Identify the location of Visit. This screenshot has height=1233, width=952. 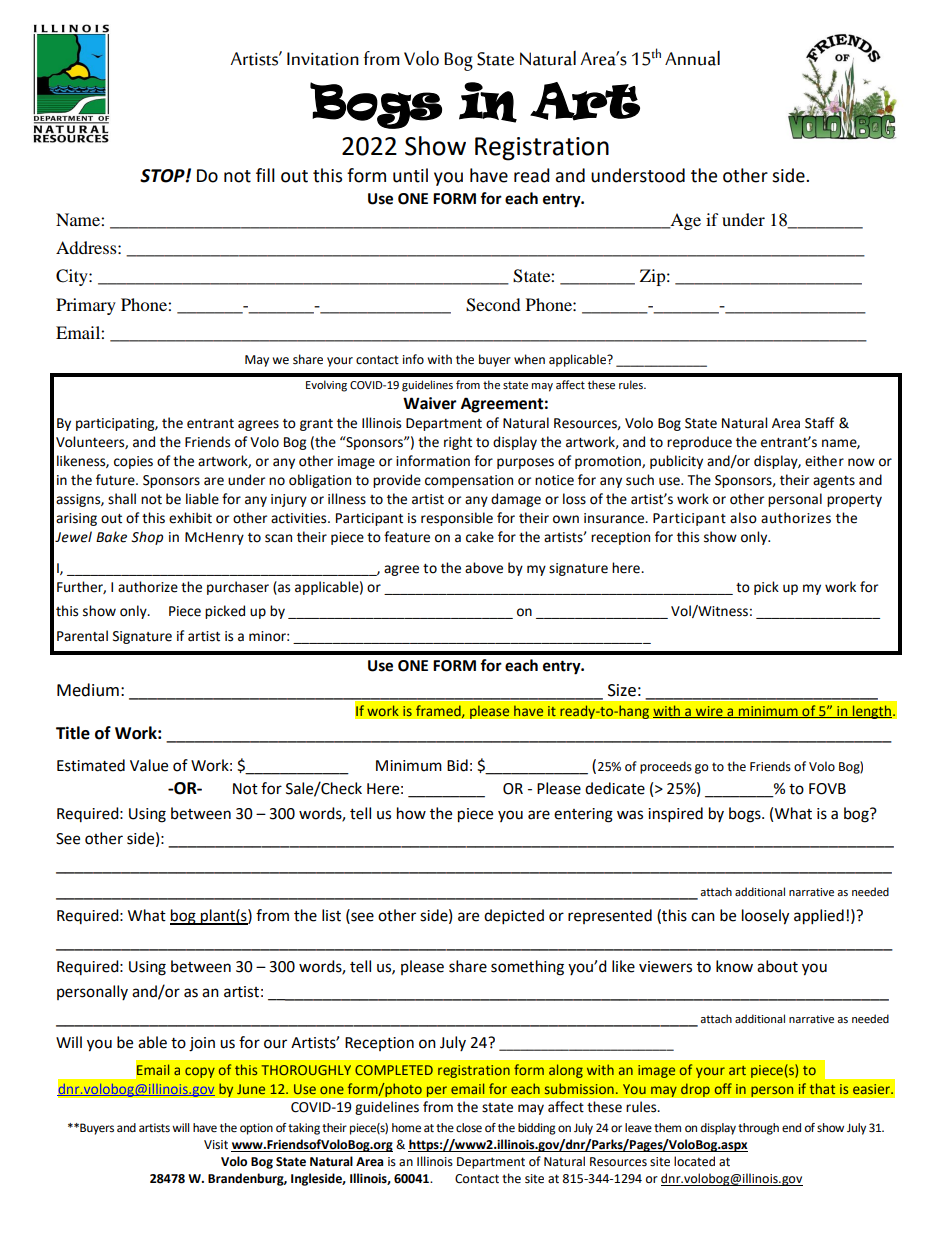
(216, 1145).
